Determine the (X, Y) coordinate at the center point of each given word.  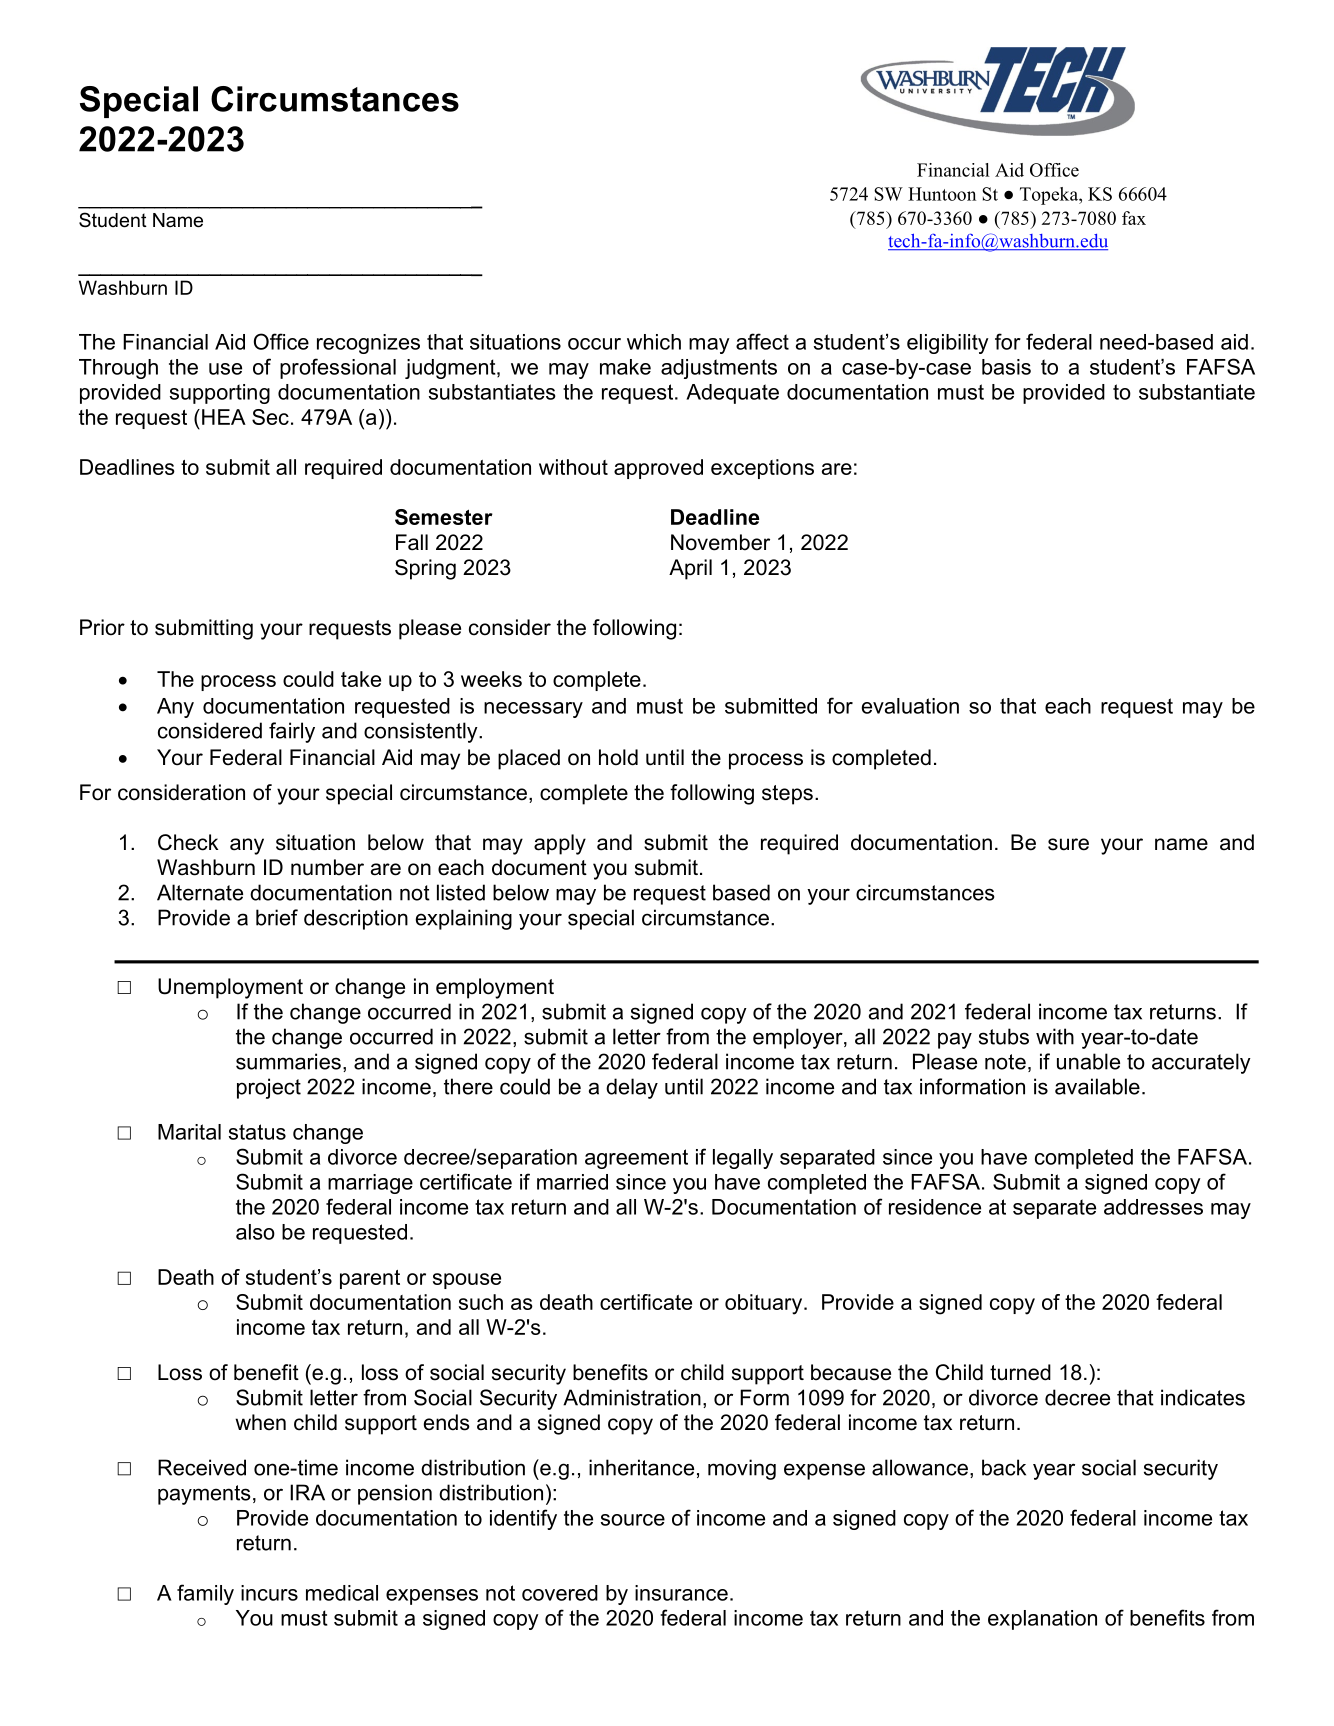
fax (1134, 218)
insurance (681, 1593)
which (654, 342)
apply (560, 844)
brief (277, 917)
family (205, 1594)
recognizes (368, 344)
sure (1068, 844)
